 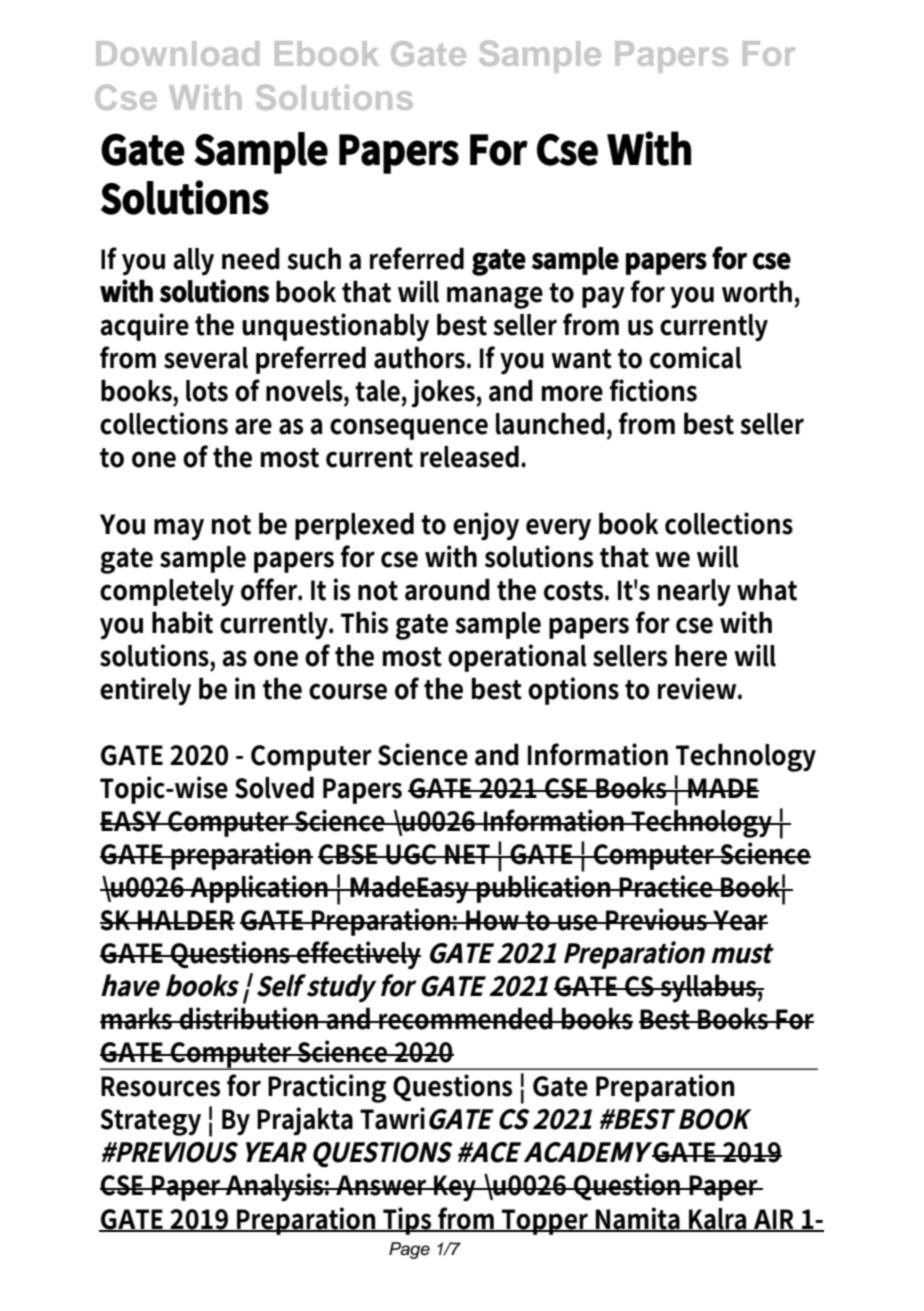 What do you see at coordinates (757, 291) in the screenshot?
I see `worth` at bounding box center [757, 291].
